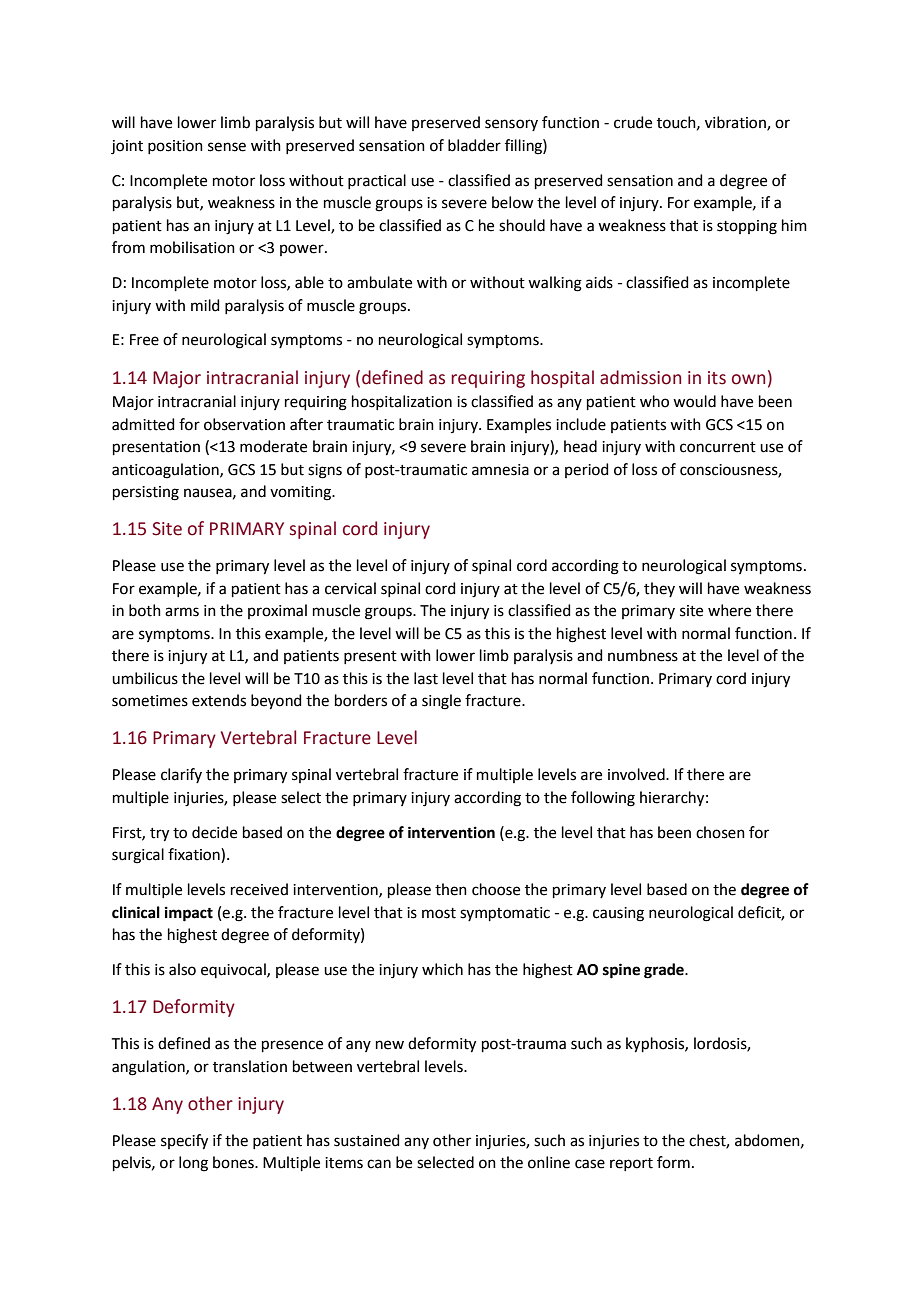  What do you see at coordinates (736, 123) in the document?
I see `vibration` at bounding box center [736, 123].
